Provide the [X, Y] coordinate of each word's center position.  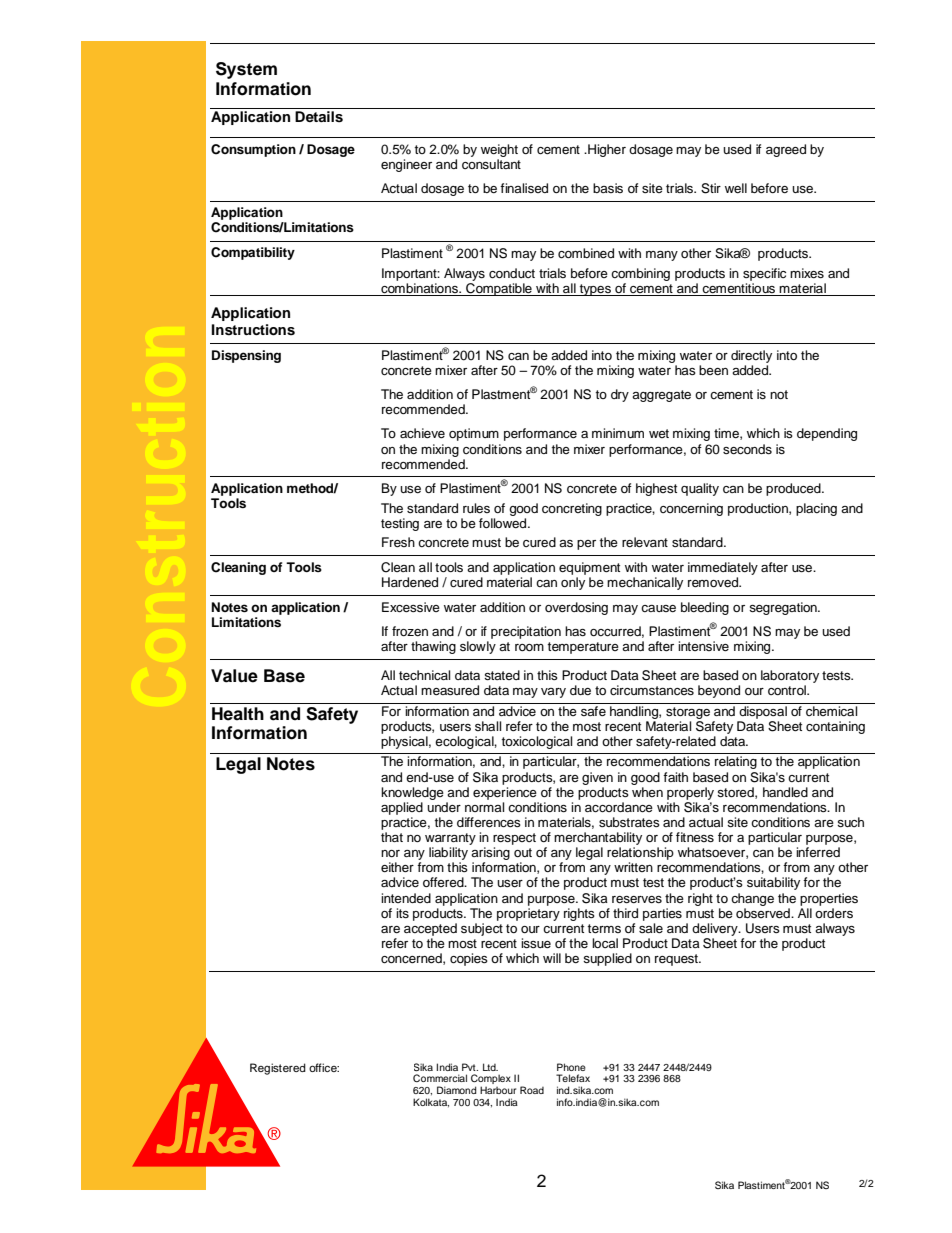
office [324, 1067]
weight [499, 152]
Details [319, 117]
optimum [474, 434]
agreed [786, 150]
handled [785, 792]
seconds [747, 449]
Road [532, 1090]
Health [238, 714]
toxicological [536, 742]
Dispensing [246, 356]
